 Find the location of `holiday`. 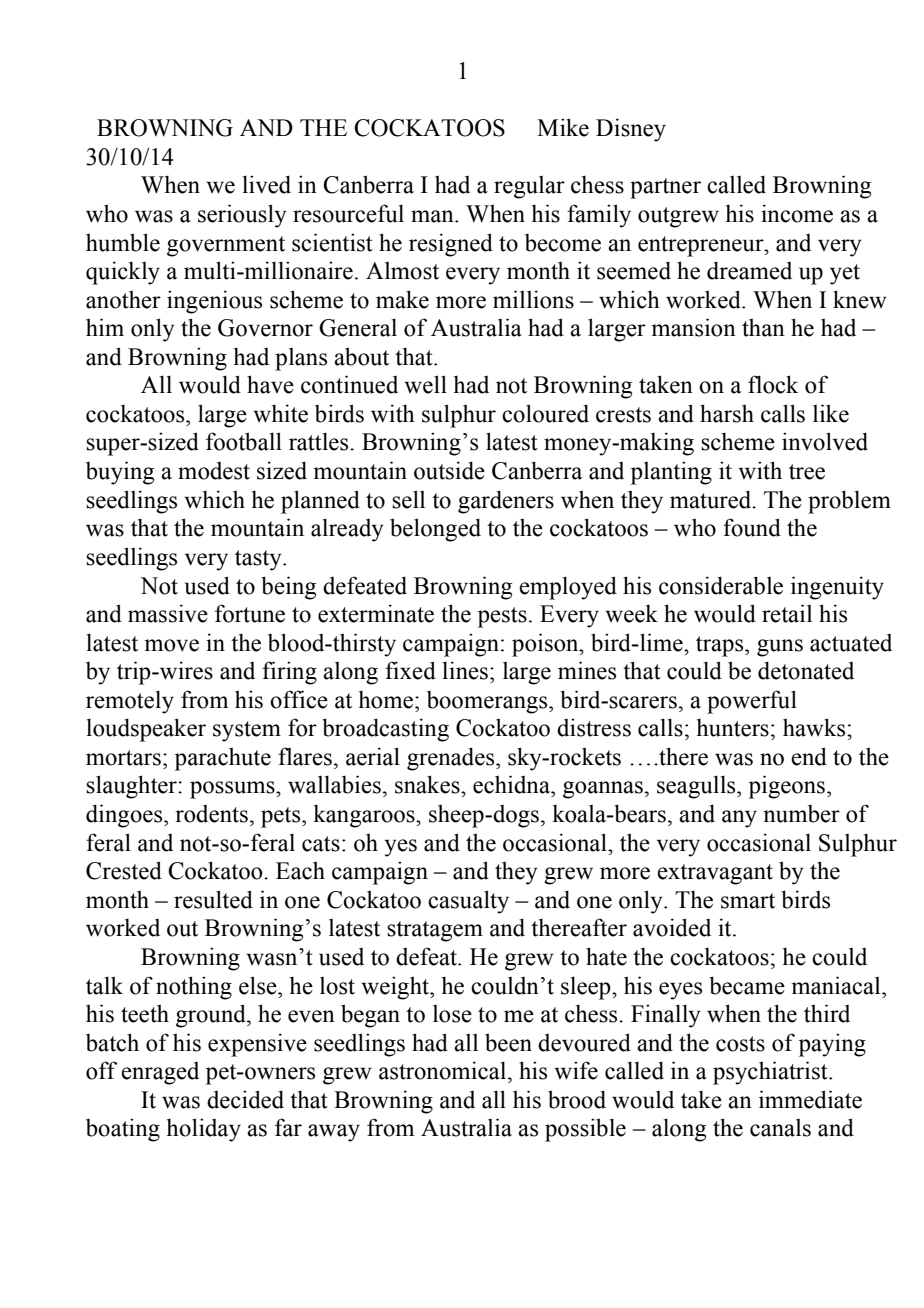

holiday is located at coordinates (204, 1130).
